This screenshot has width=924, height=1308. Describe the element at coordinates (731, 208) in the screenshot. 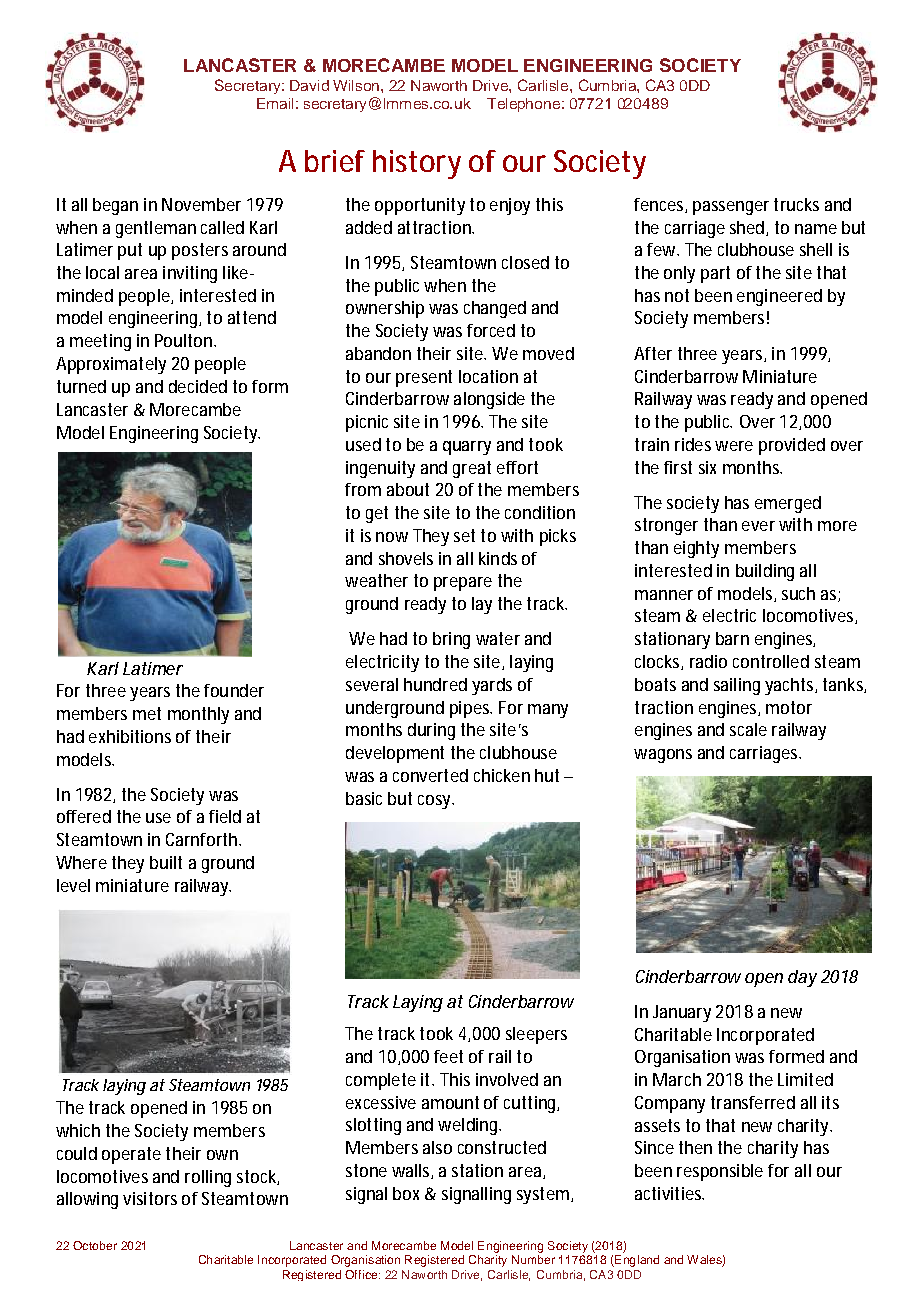

I see `passenger` at that location.
